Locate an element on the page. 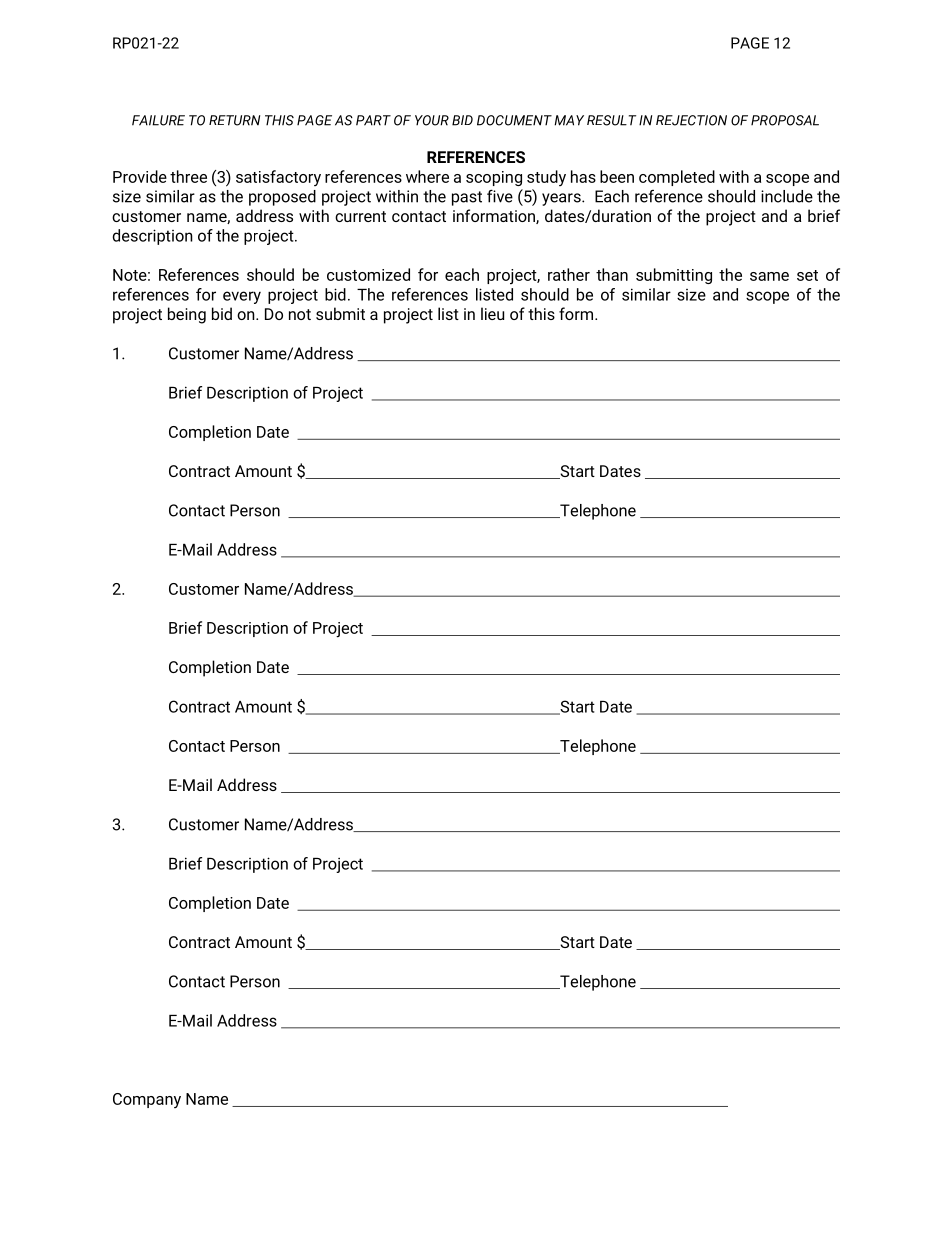 The width and height of the page is (952, 1233). scoping is located at coordinates (494, 178).
